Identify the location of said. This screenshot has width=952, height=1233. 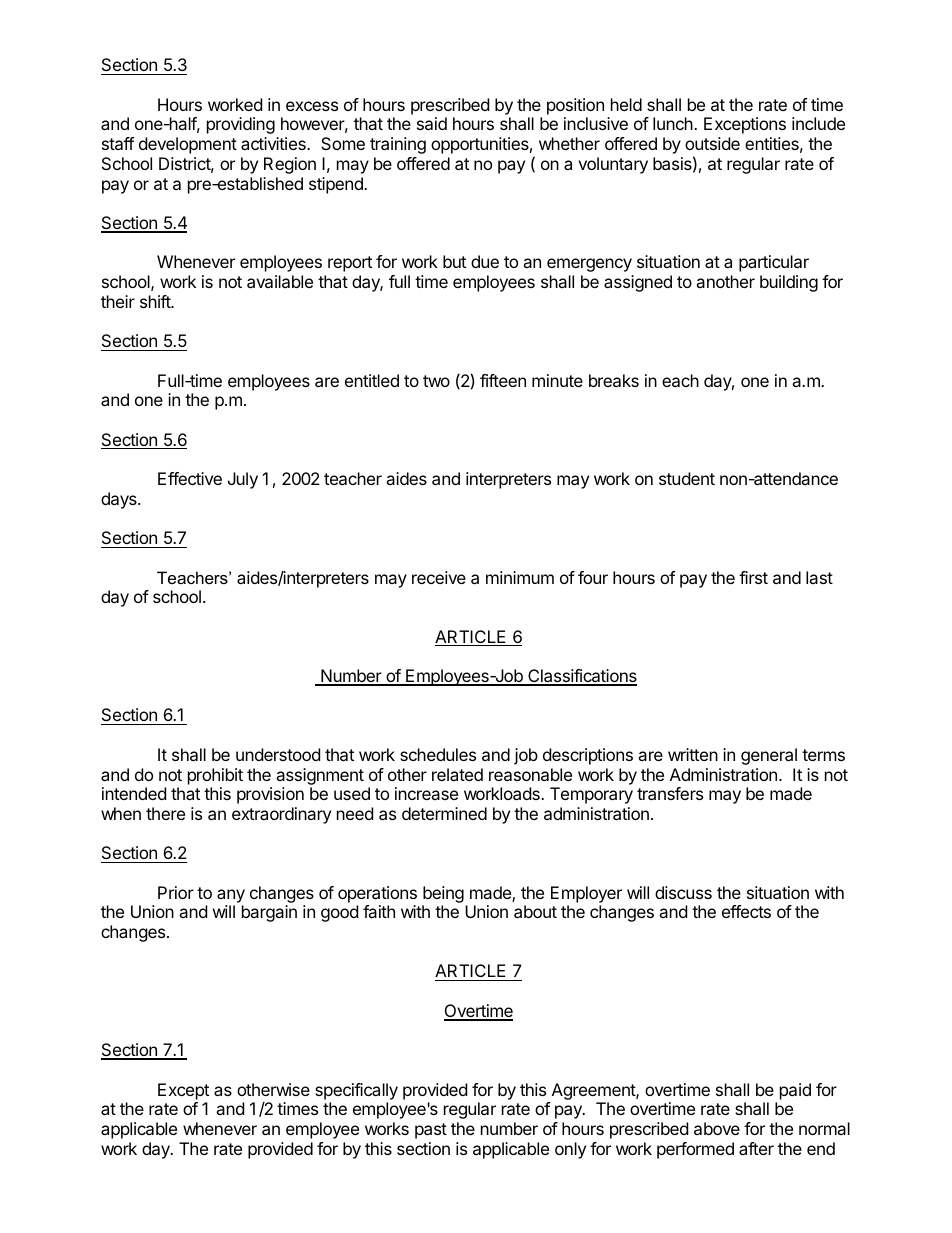
(432, 123).
